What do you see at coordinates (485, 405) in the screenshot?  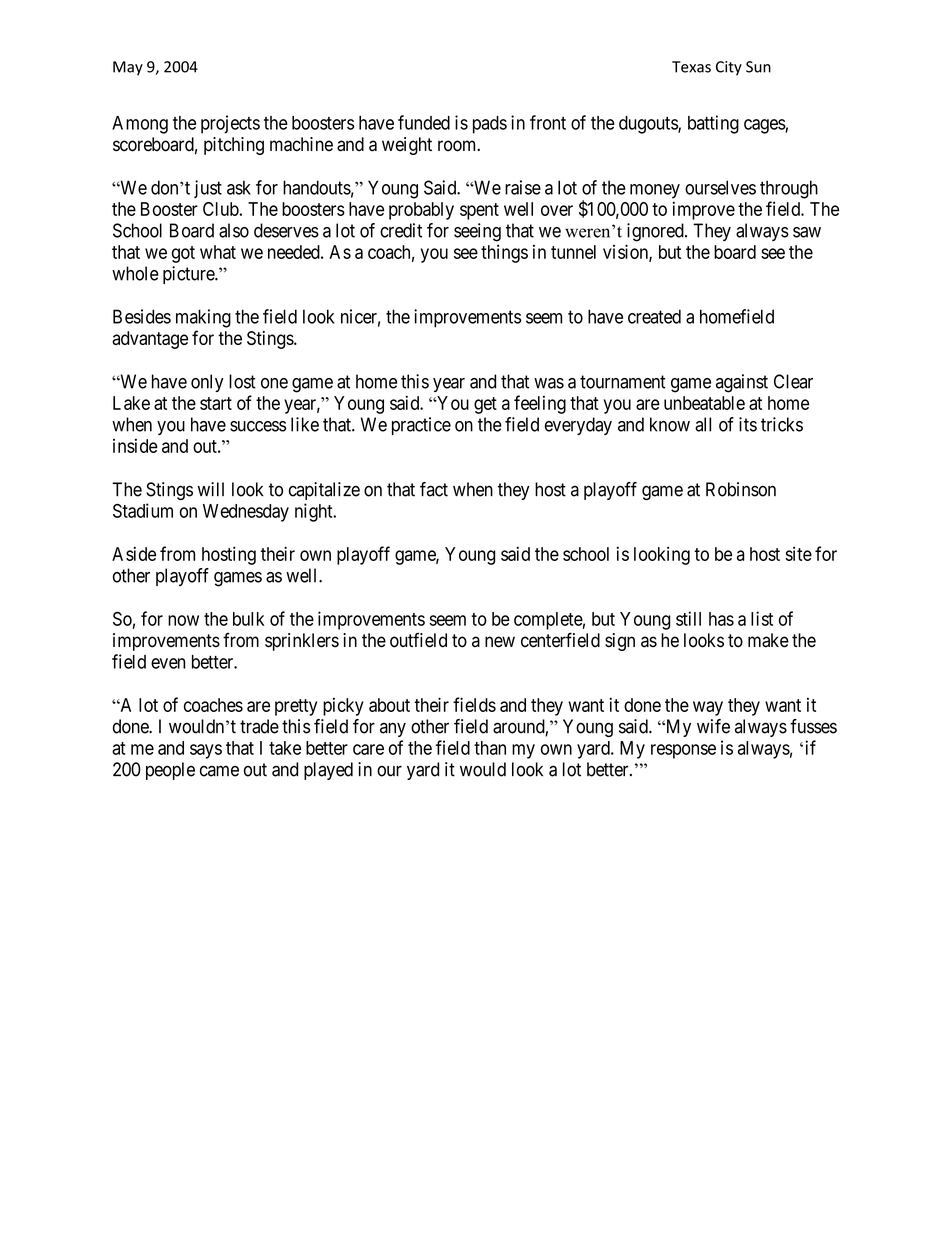 I see `get` at bounding box center [485, 405].
